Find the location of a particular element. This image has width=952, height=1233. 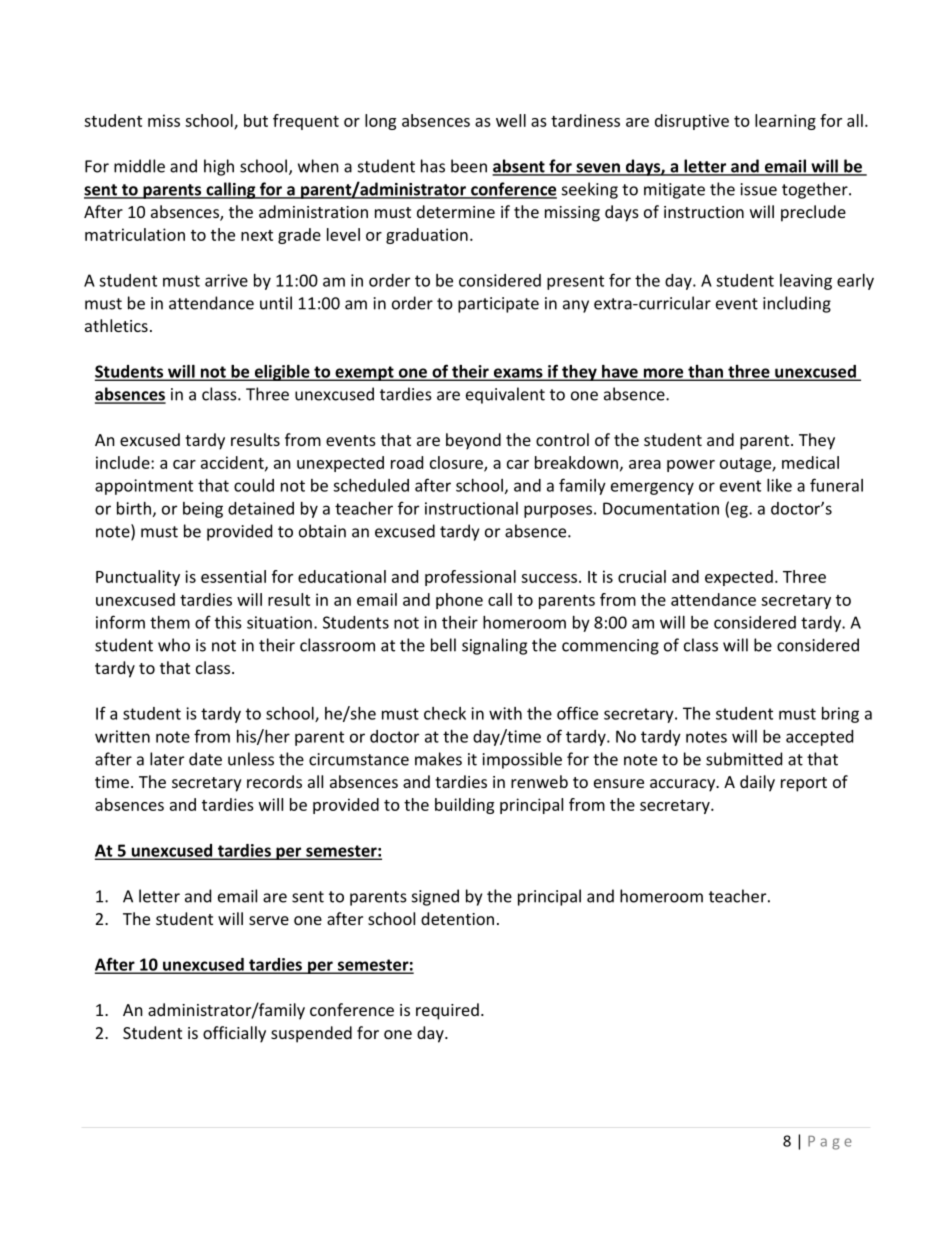

high is located at coordinates (219, 167).
